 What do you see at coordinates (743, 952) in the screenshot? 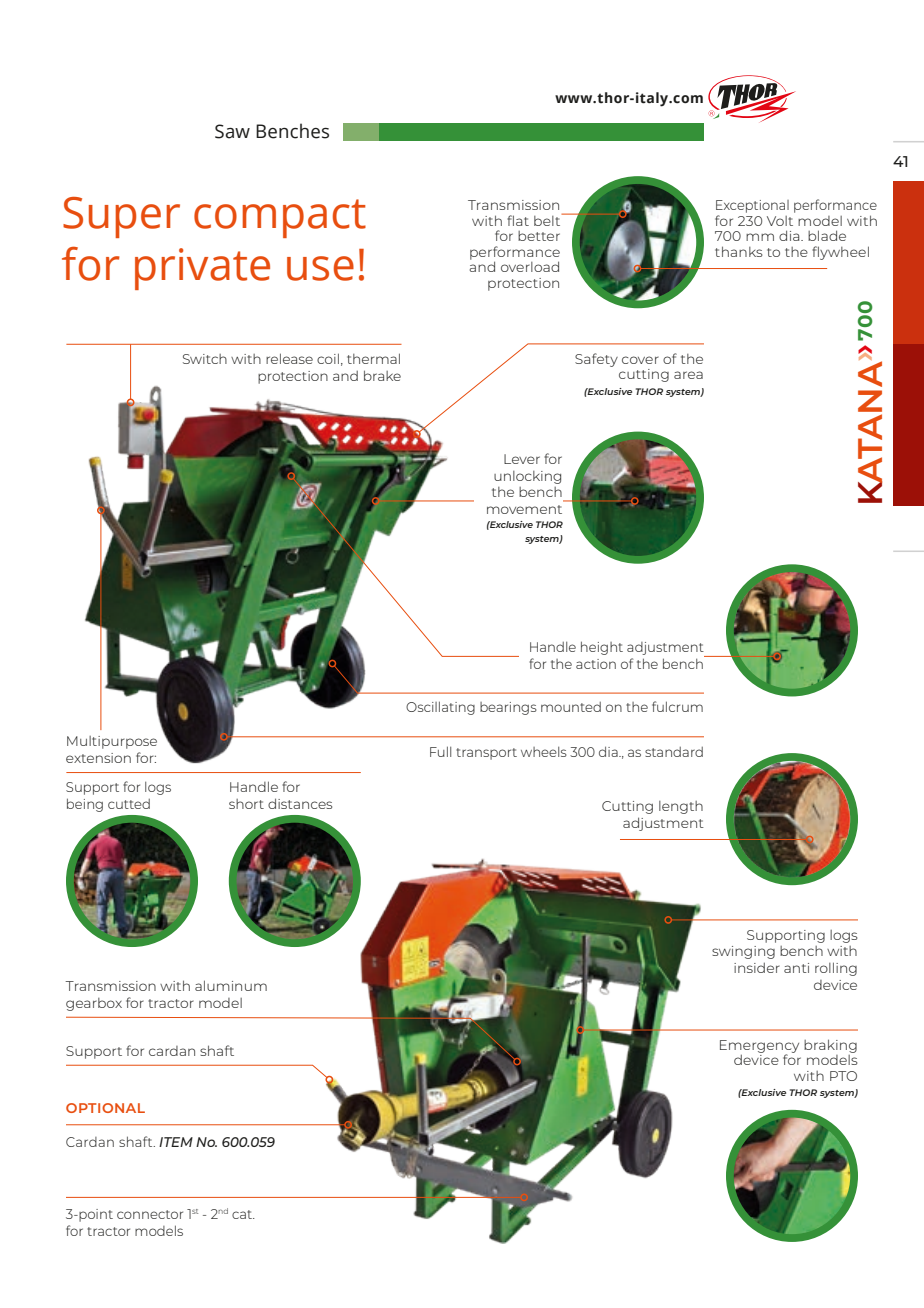
I see `swinging` at bounding box center [743, 952].
